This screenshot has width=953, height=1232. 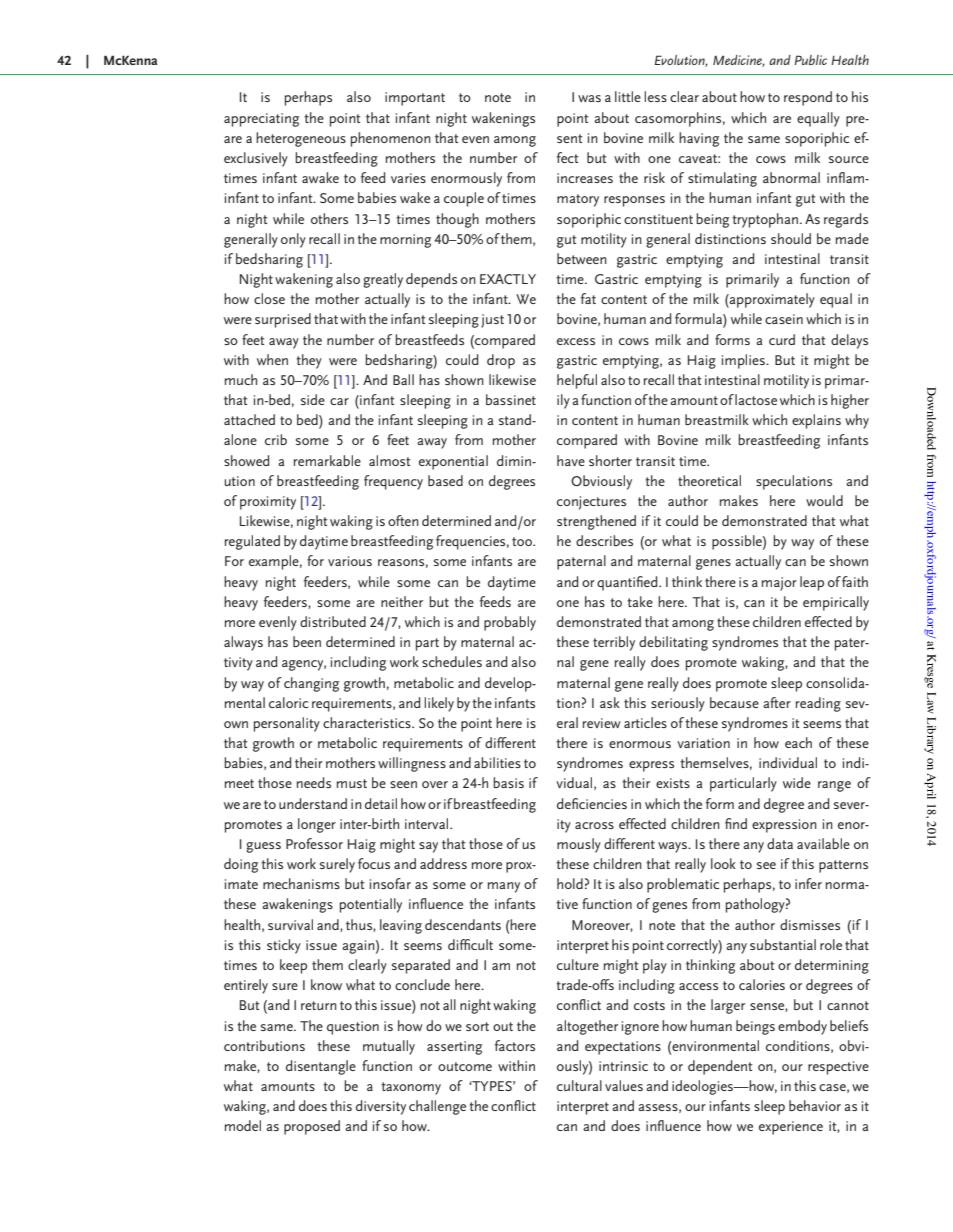 I want to click on appreciating, so click(x=261, y=120).
